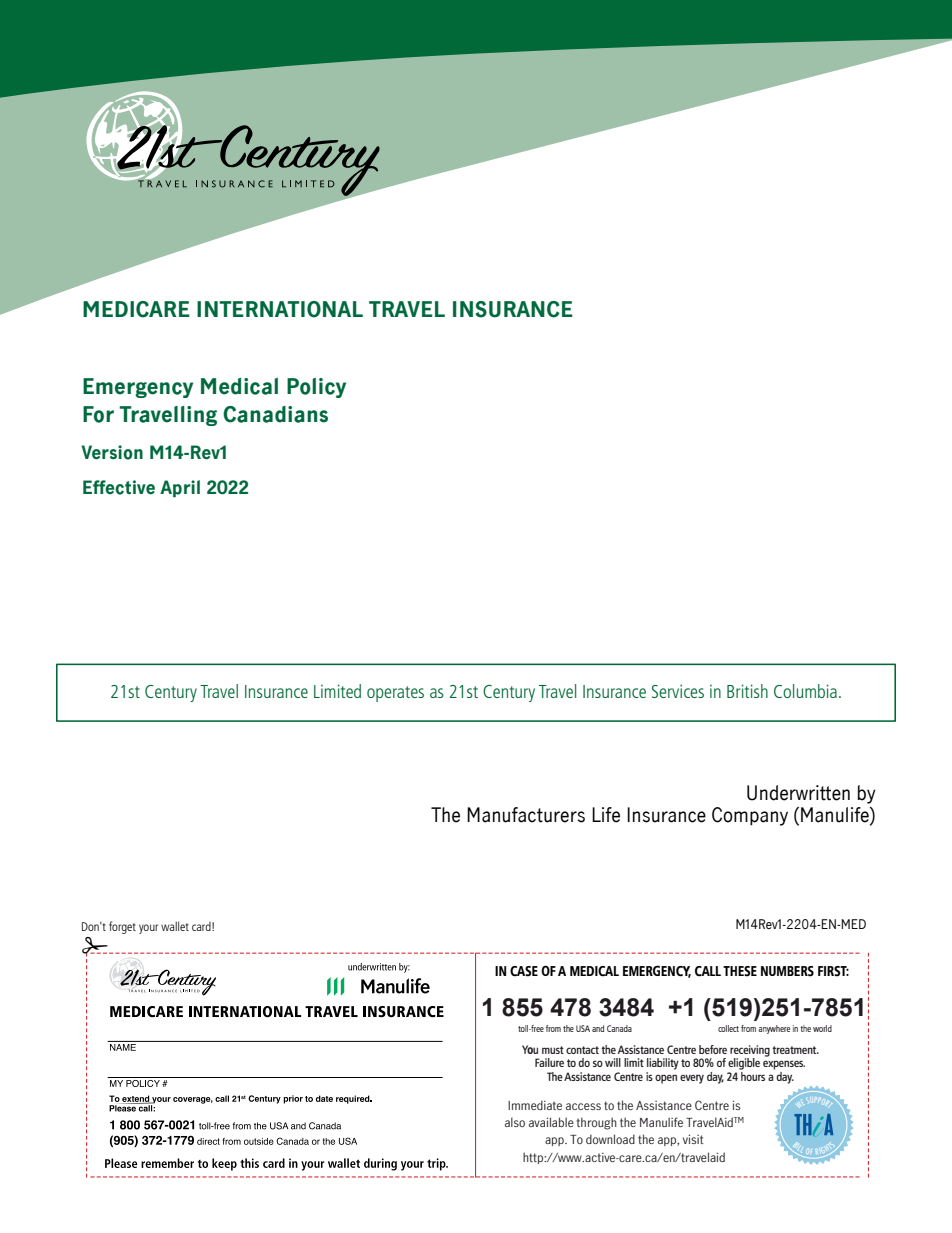 Image resolution: width=952 pixels, height=1233 pixels. What do you see at coordinates (526, 815) in the document?
I see `Manufacturers` at bounding box center [526, 815].
